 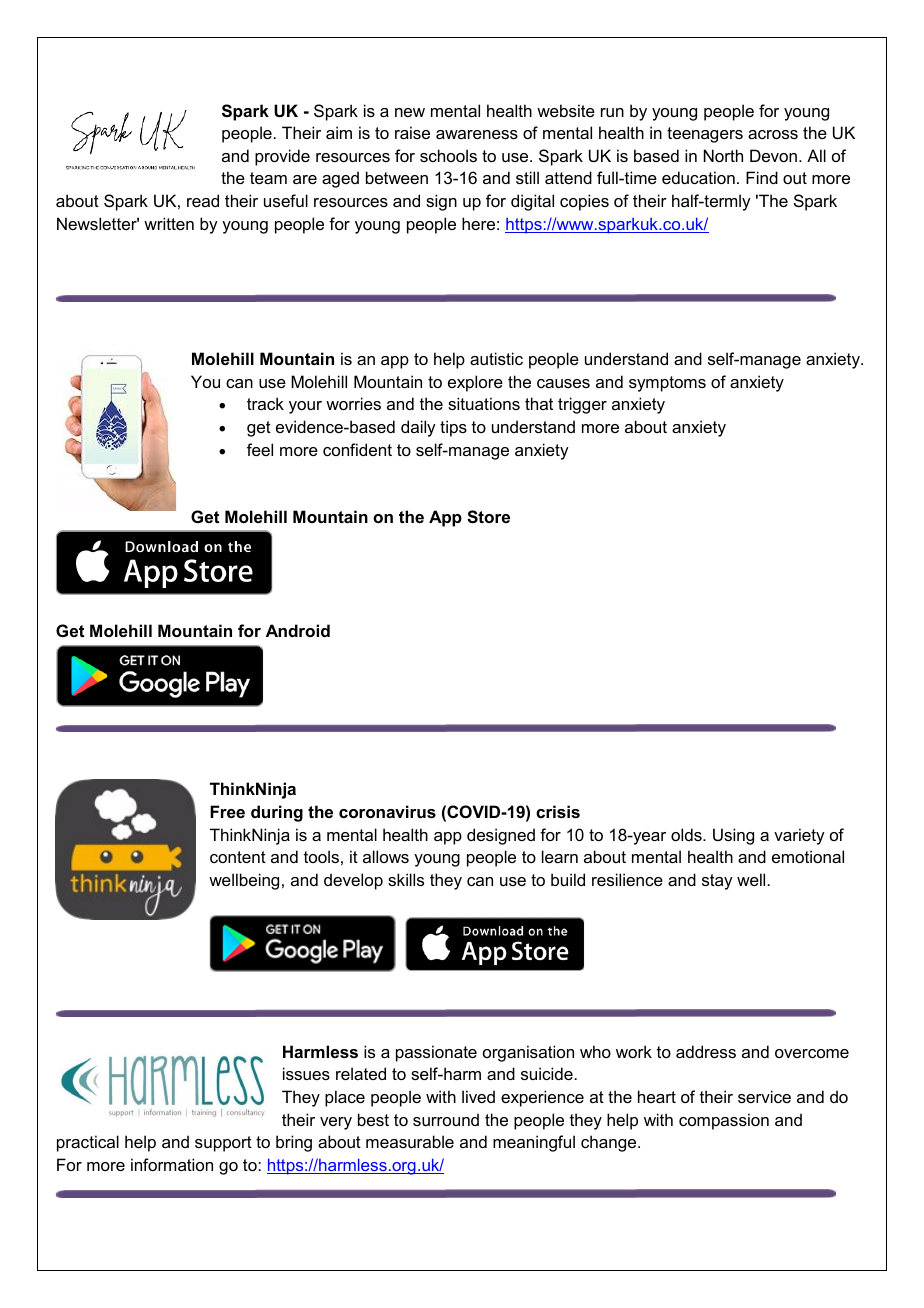 I want to click on surround, so click(x=446, y=1119).
